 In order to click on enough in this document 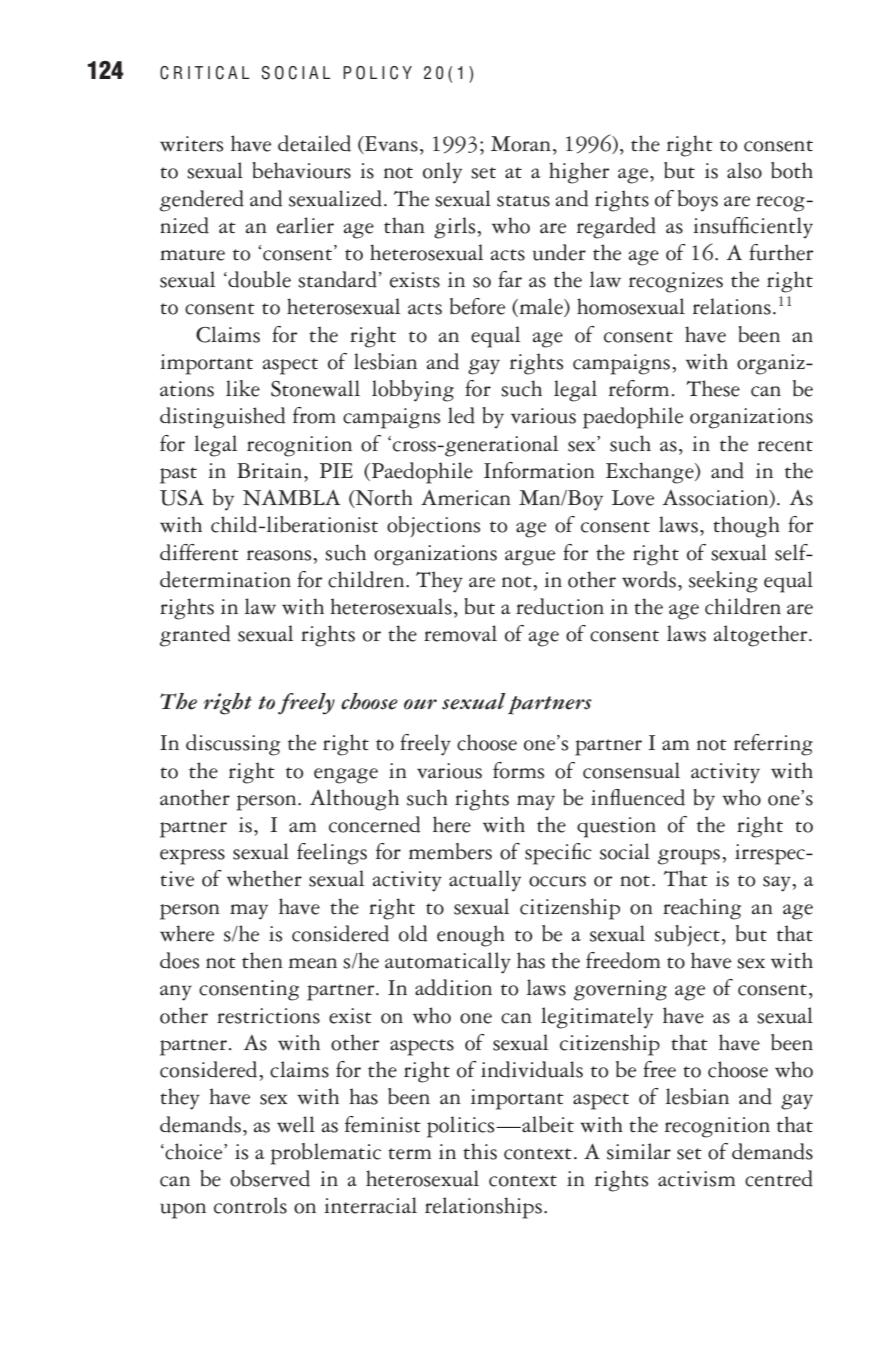, I will do `click(471, 936)`.
